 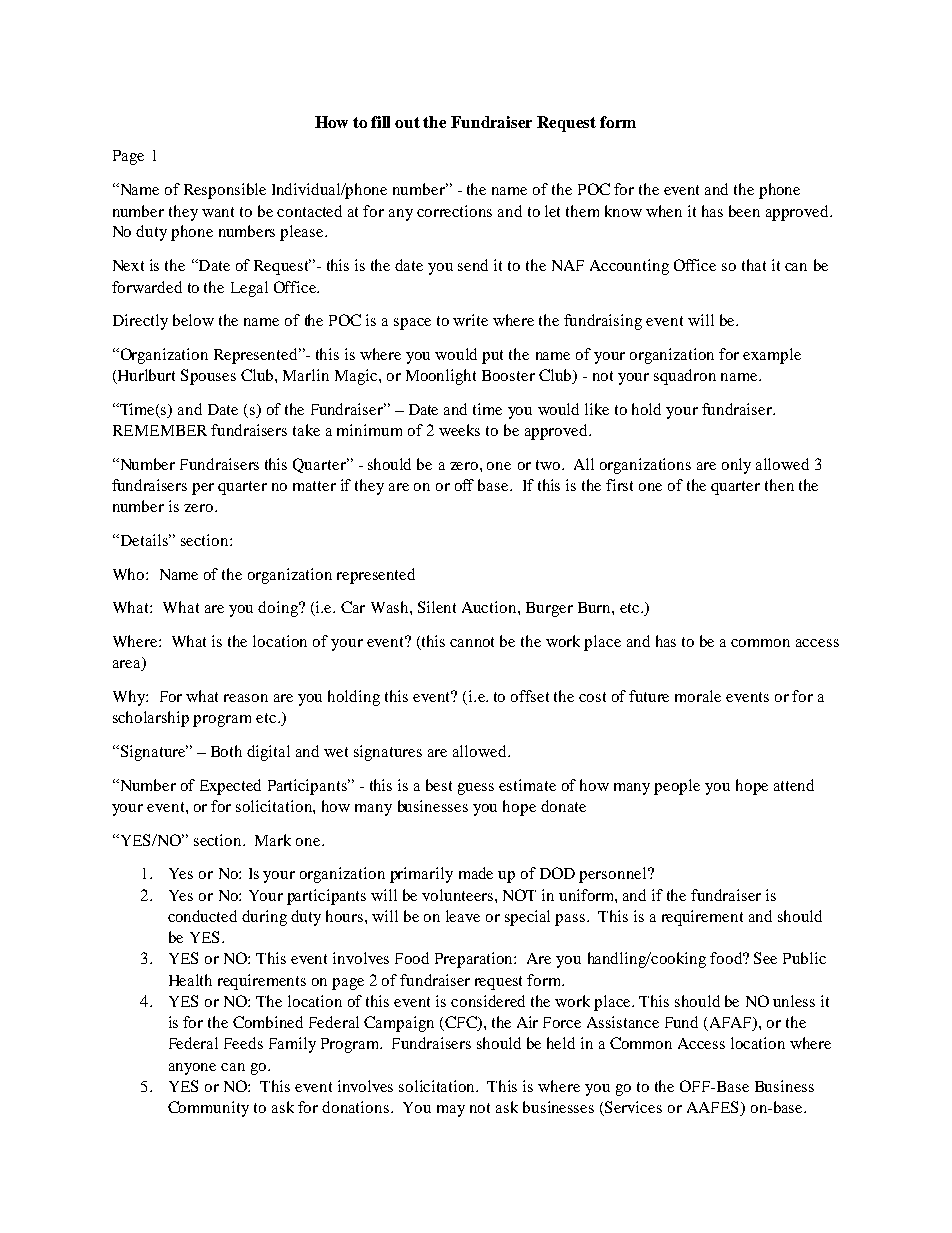 What do you see at coordinates (772, 356) in the screenshot?
I see `example` at bounding box center [772, 356].
